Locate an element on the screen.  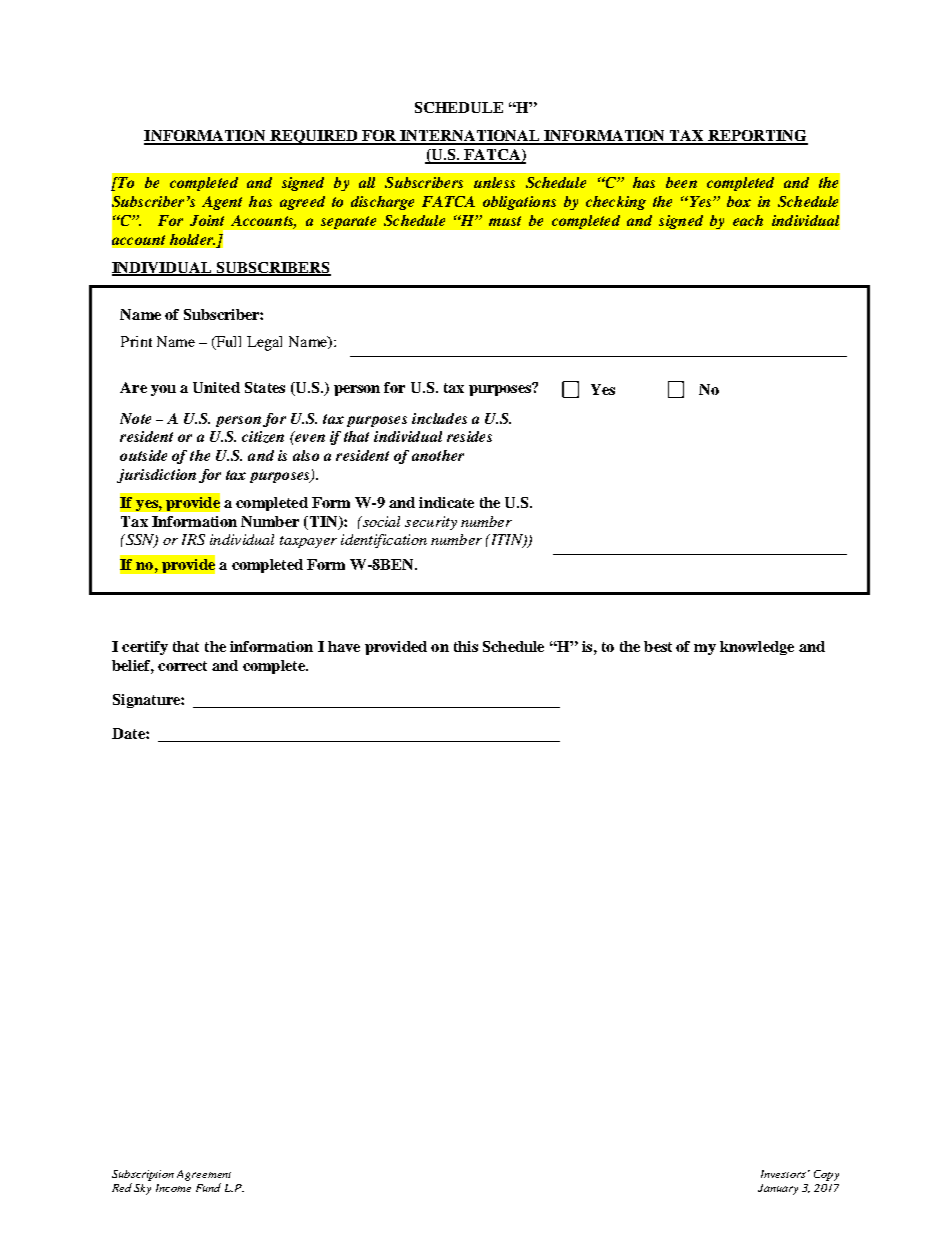
indicate is located at coordinates (446, 502).
